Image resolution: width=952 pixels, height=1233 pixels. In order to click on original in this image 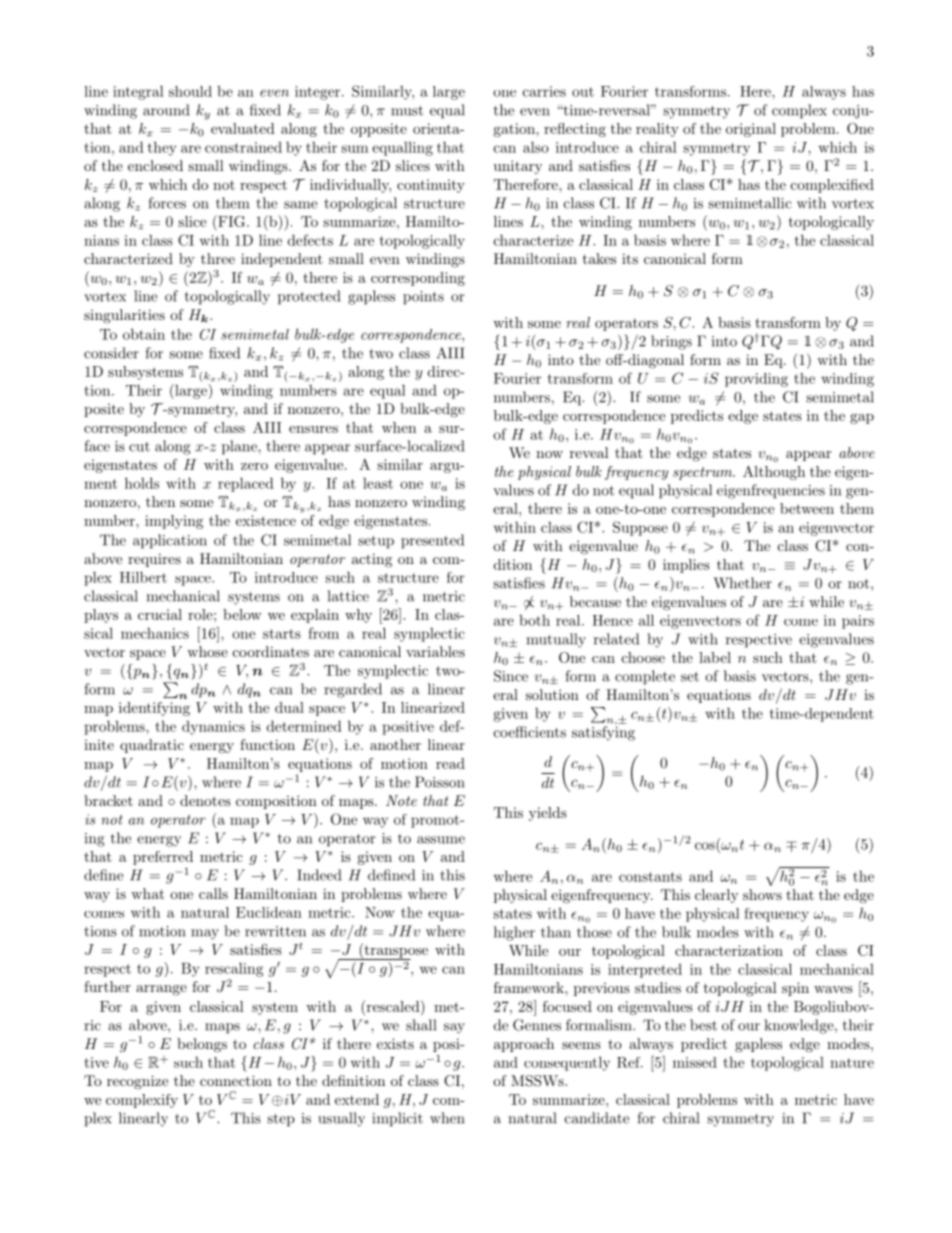, I will do `click(751, 130)`.
